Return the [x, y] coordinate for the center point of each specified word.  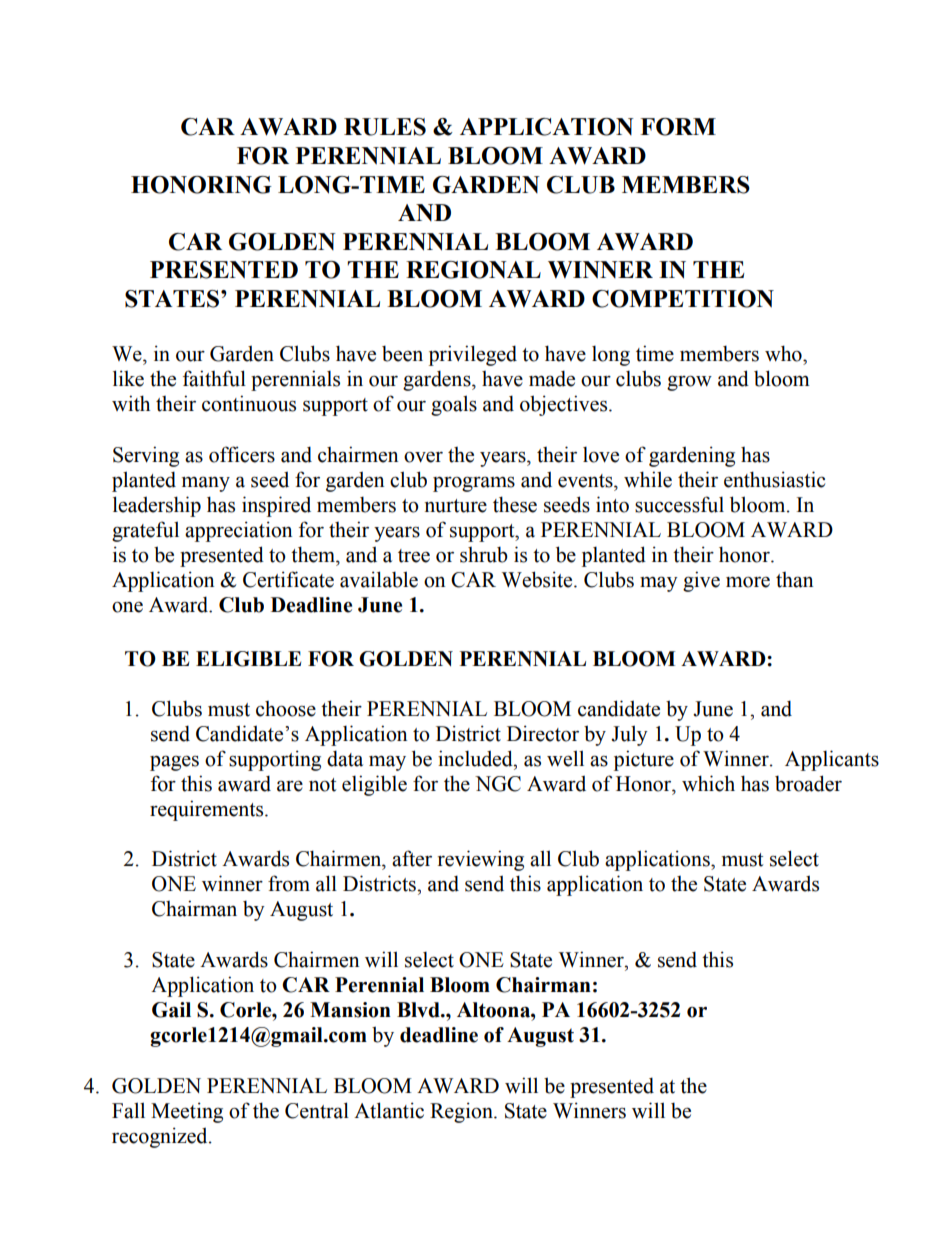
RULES [385, 127]
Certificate [288, 579]
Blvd [419, 1010]
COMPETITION [683, 299]
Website [538, 579]
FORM [678, 127]
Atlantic [389, 1110]
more [748, 582]
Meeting [187, 1112]
